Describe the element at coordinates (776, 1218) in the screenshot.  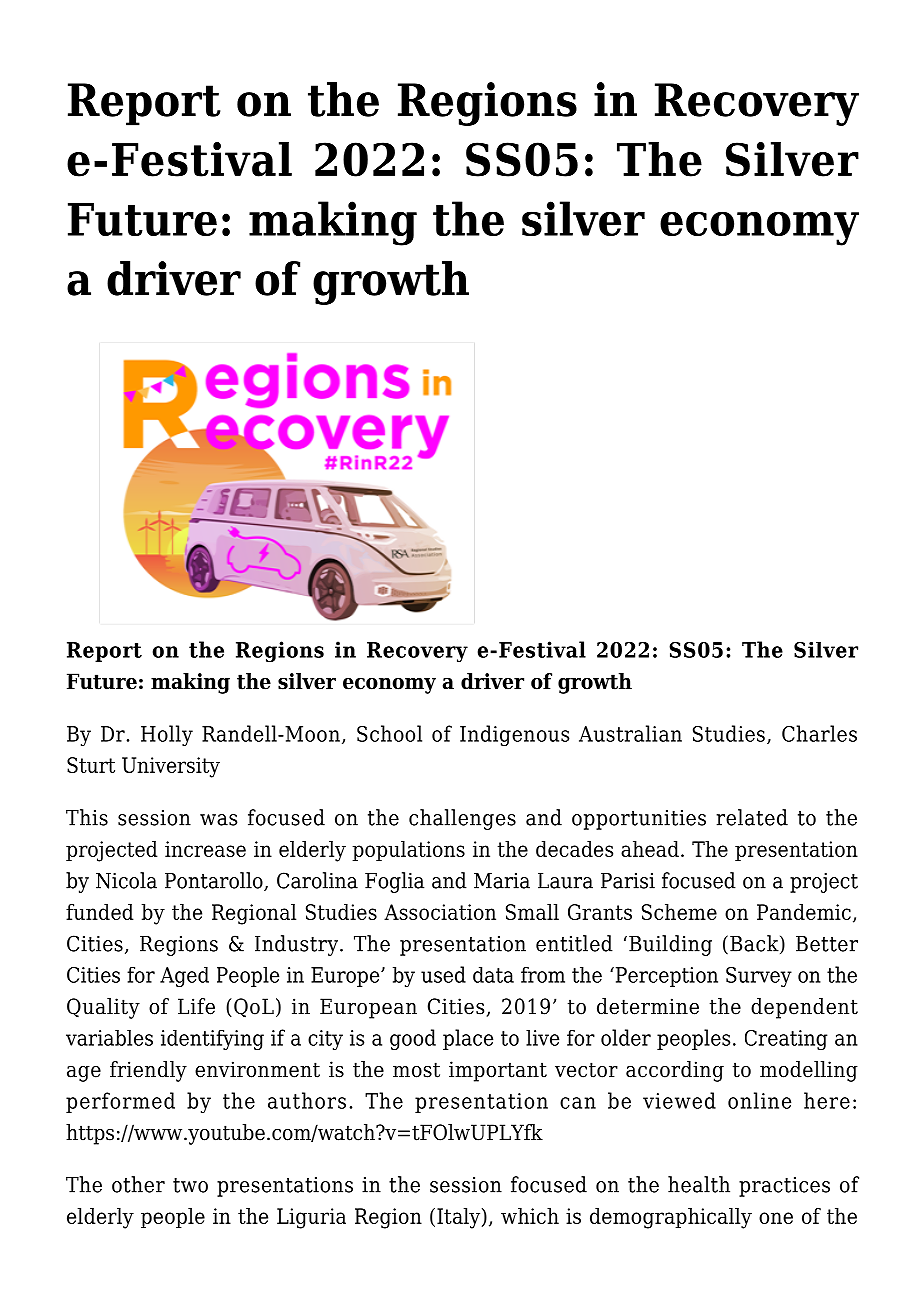
I see `one` at that location.
